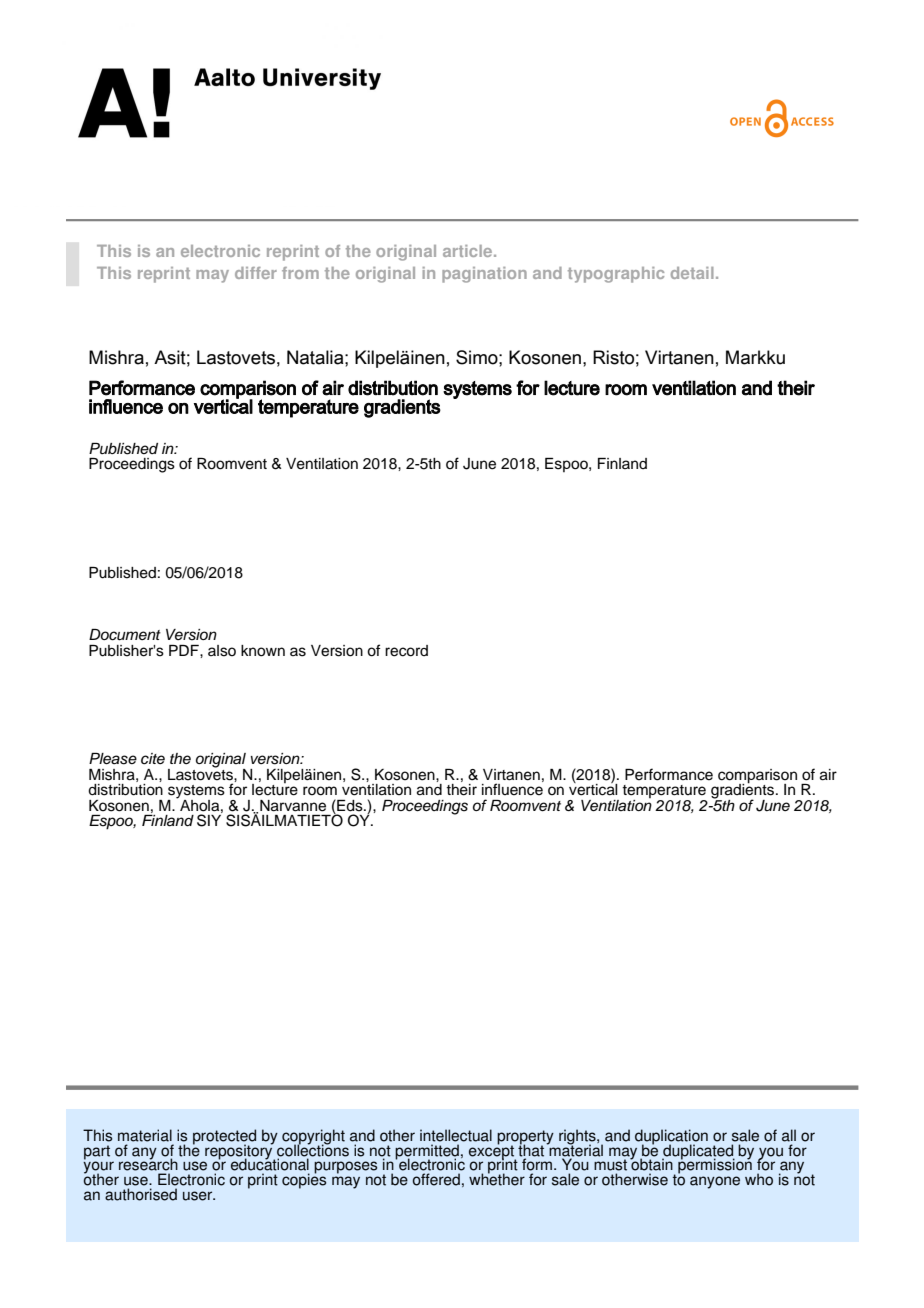  What do you see at coordinates (406, 651) in the document?
I see `record` at bounding box center [406, 651].
